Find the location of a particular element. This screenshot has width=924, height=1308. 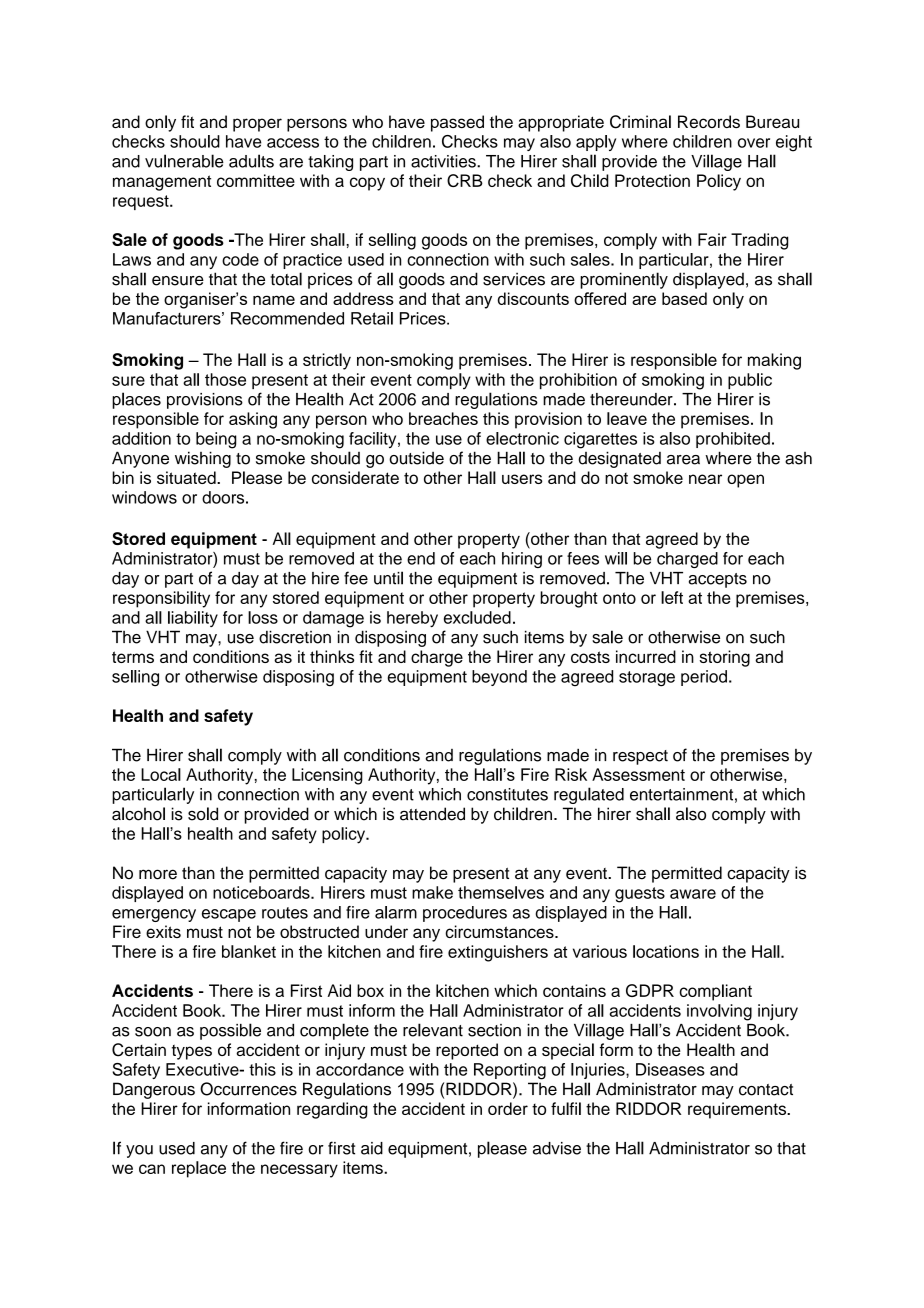

over is located at coordinates (754, 143).
